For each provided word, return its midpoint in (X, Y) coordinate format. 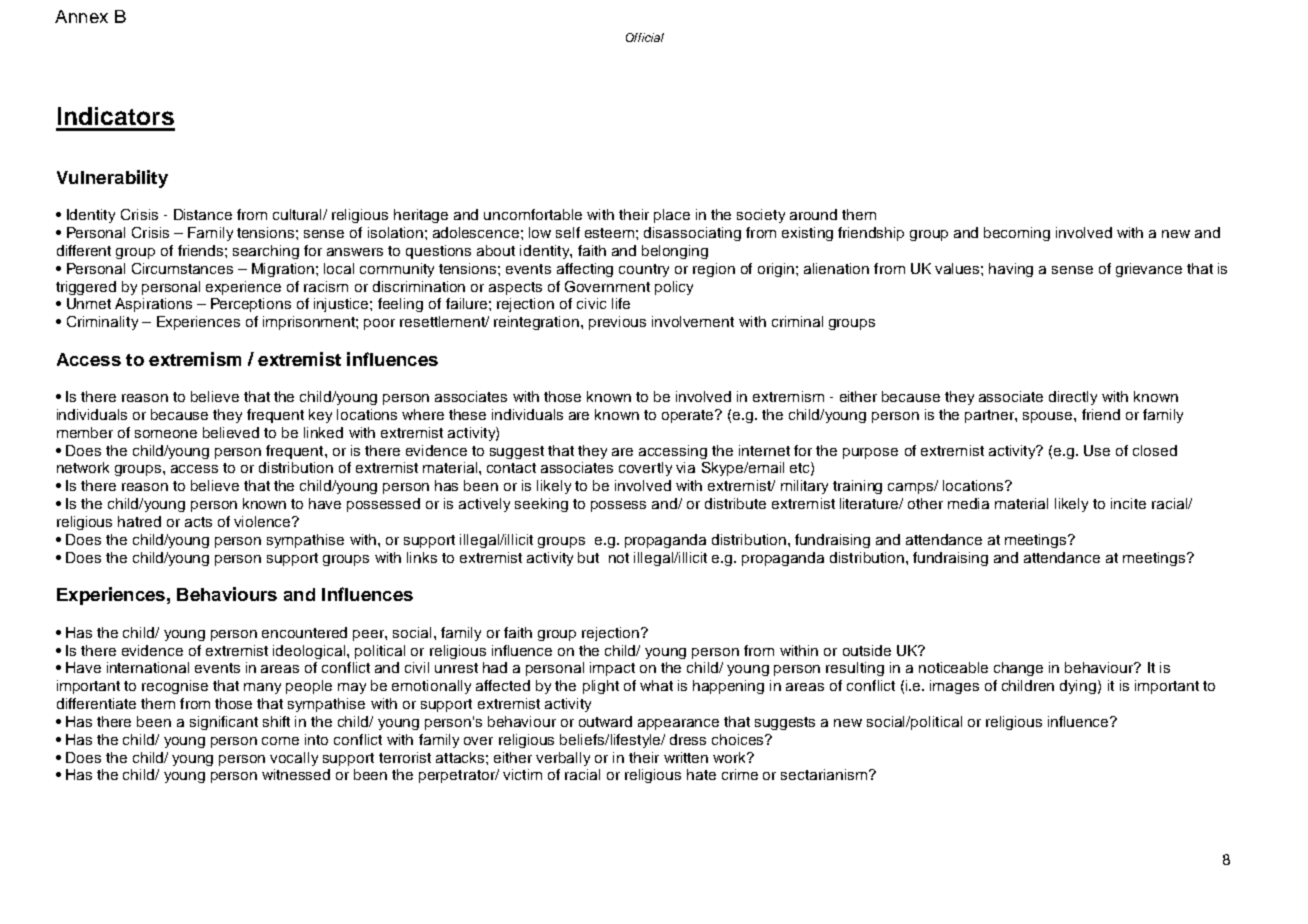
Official (645, 37)
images (954, 687)
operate (689, 416)
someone (166, 434)
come (280, 741)
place (672, 216)
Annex (81, 16)
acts (198, 522)
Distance (203, 214)
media (968, 503)
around (813, 214)
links (422, 557)
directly (1073, 398)
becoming (1017, 234)
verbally (563, 759)
